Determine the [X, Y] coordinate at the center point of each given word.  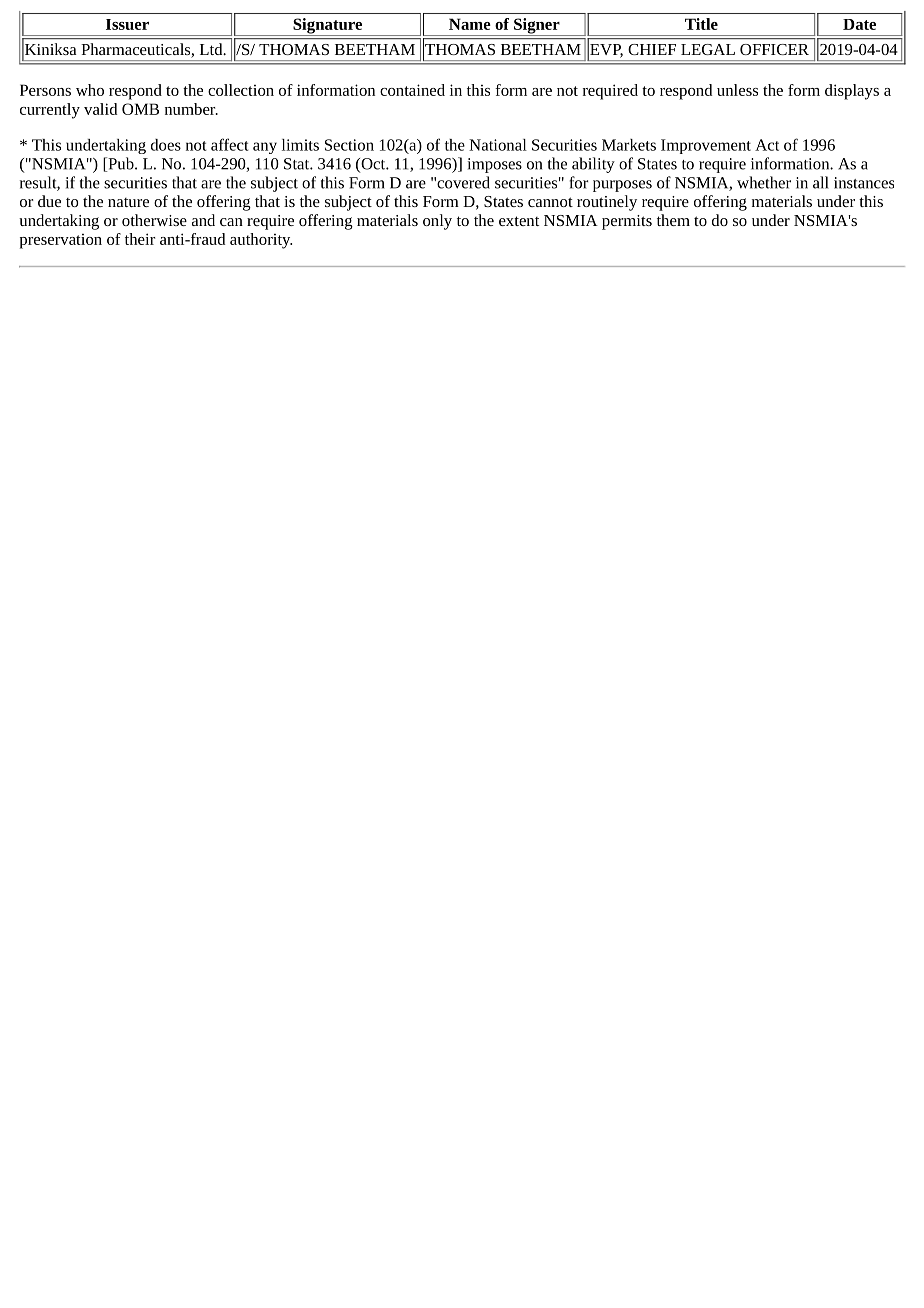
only [437, 222]
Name [470, 24]
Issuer [127, 24]
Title [701, 24]
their [140, 239]
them [673, 220]
